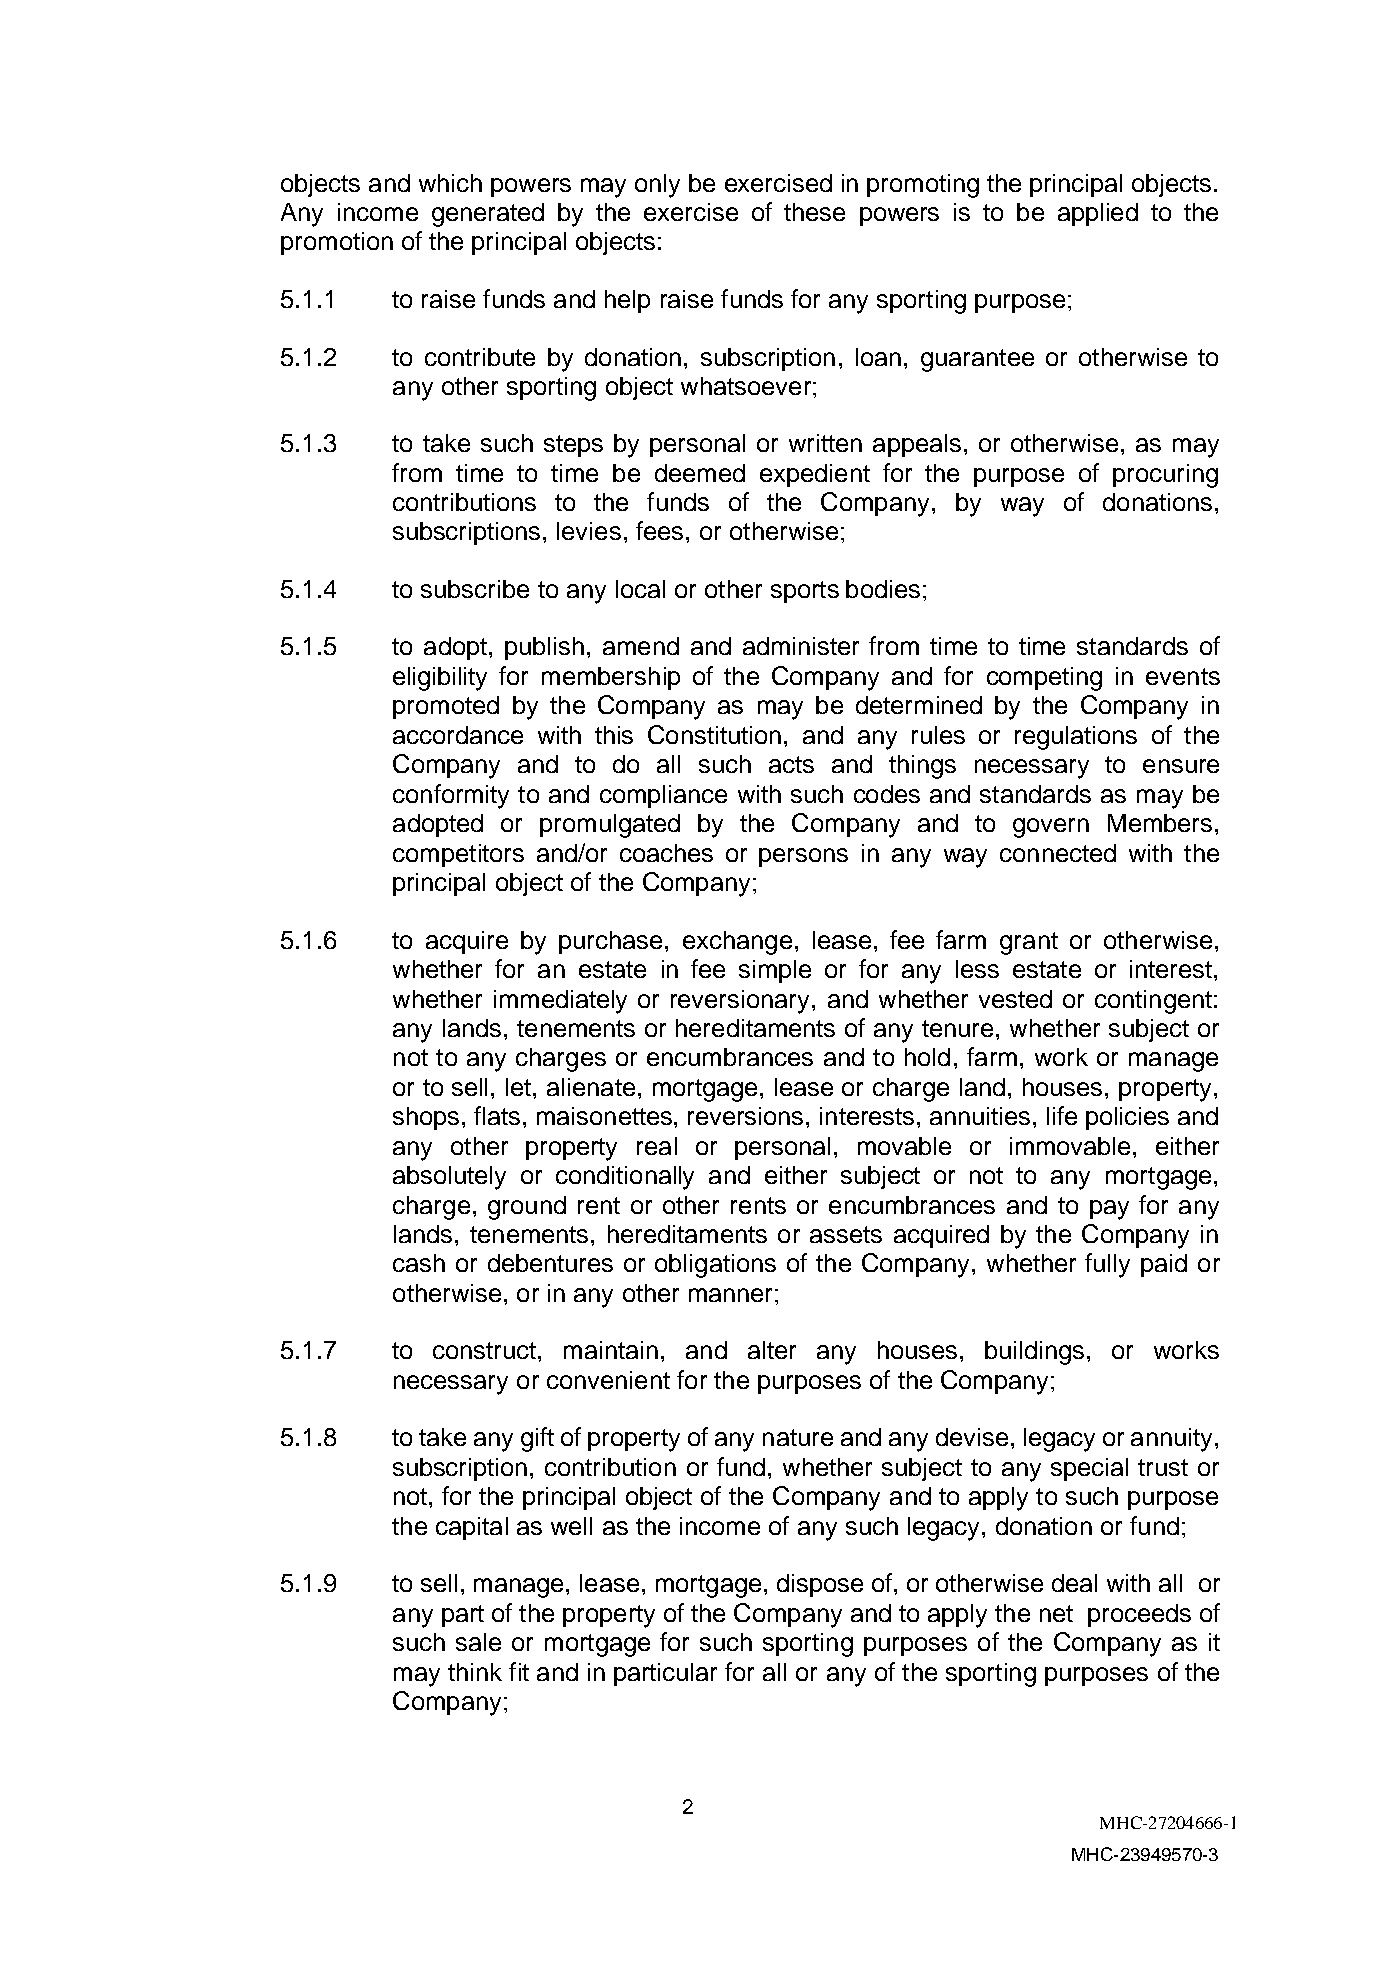  Describe the element at coordinates (775, 971) in the image. I see `simple` at that location.
